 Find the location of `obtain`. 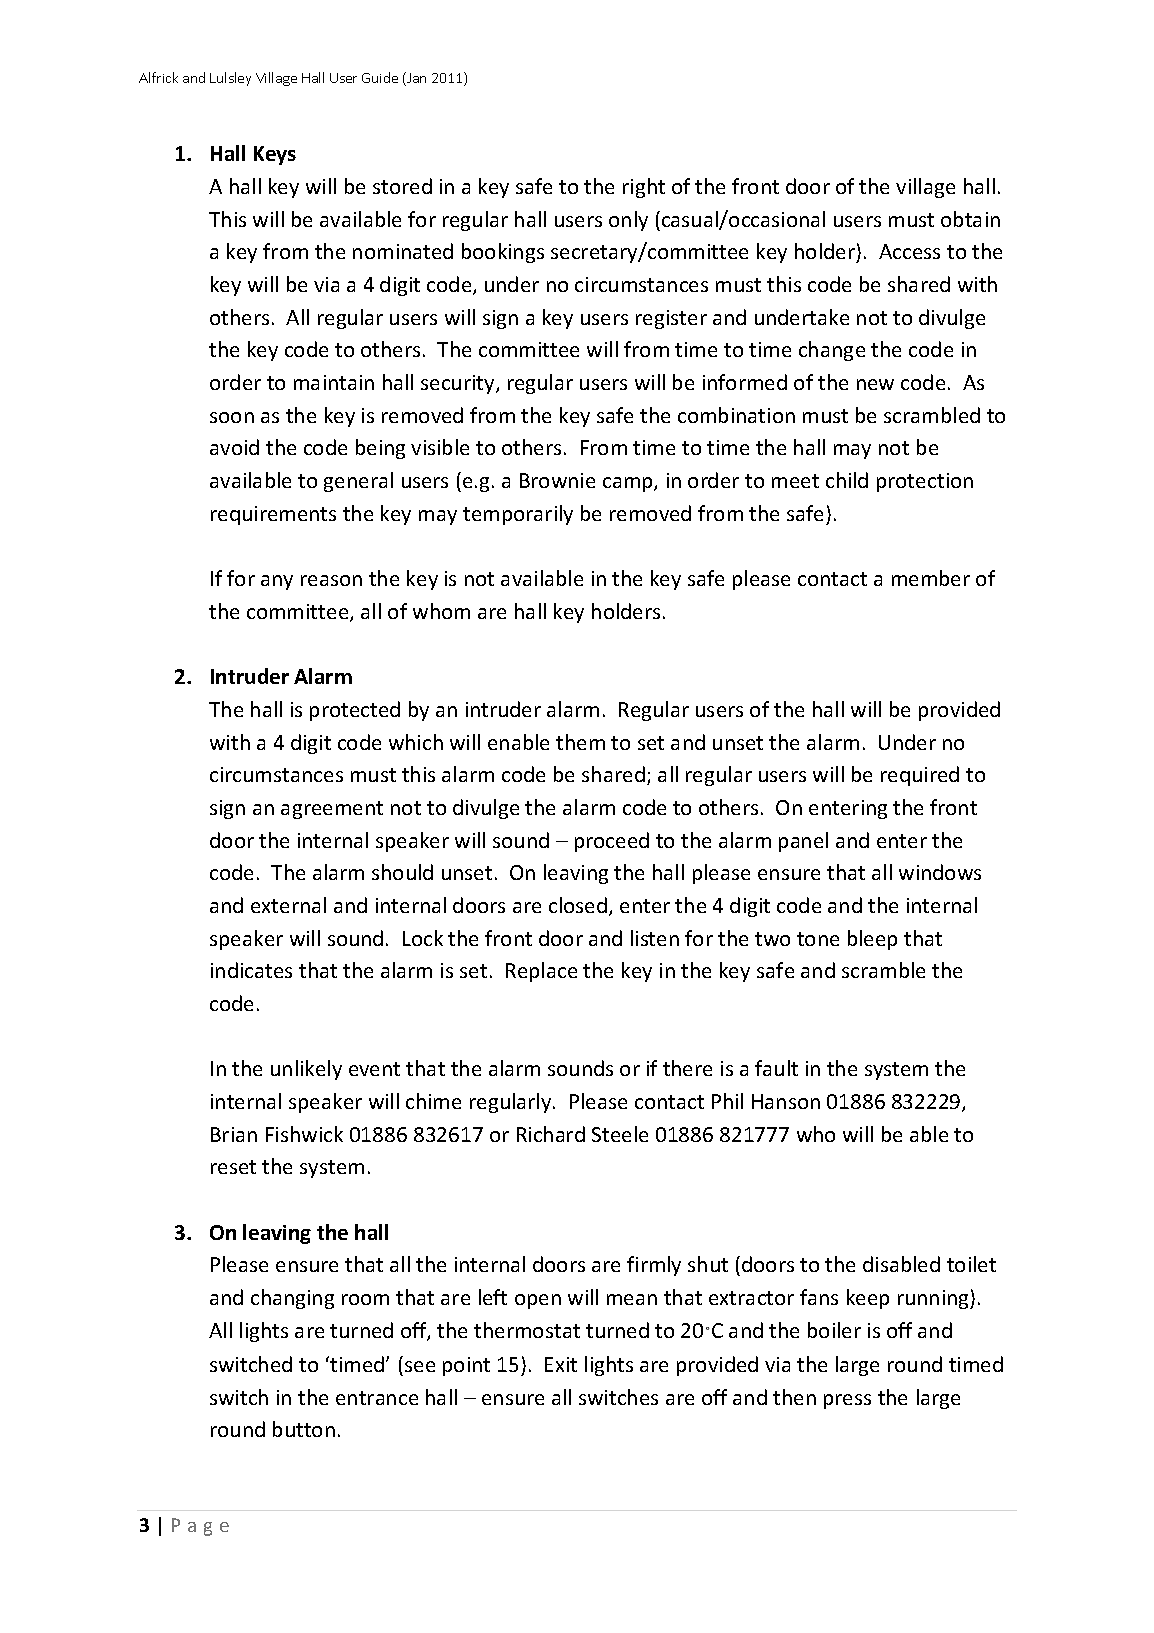

obtain is located at coordinates (970, 219).
